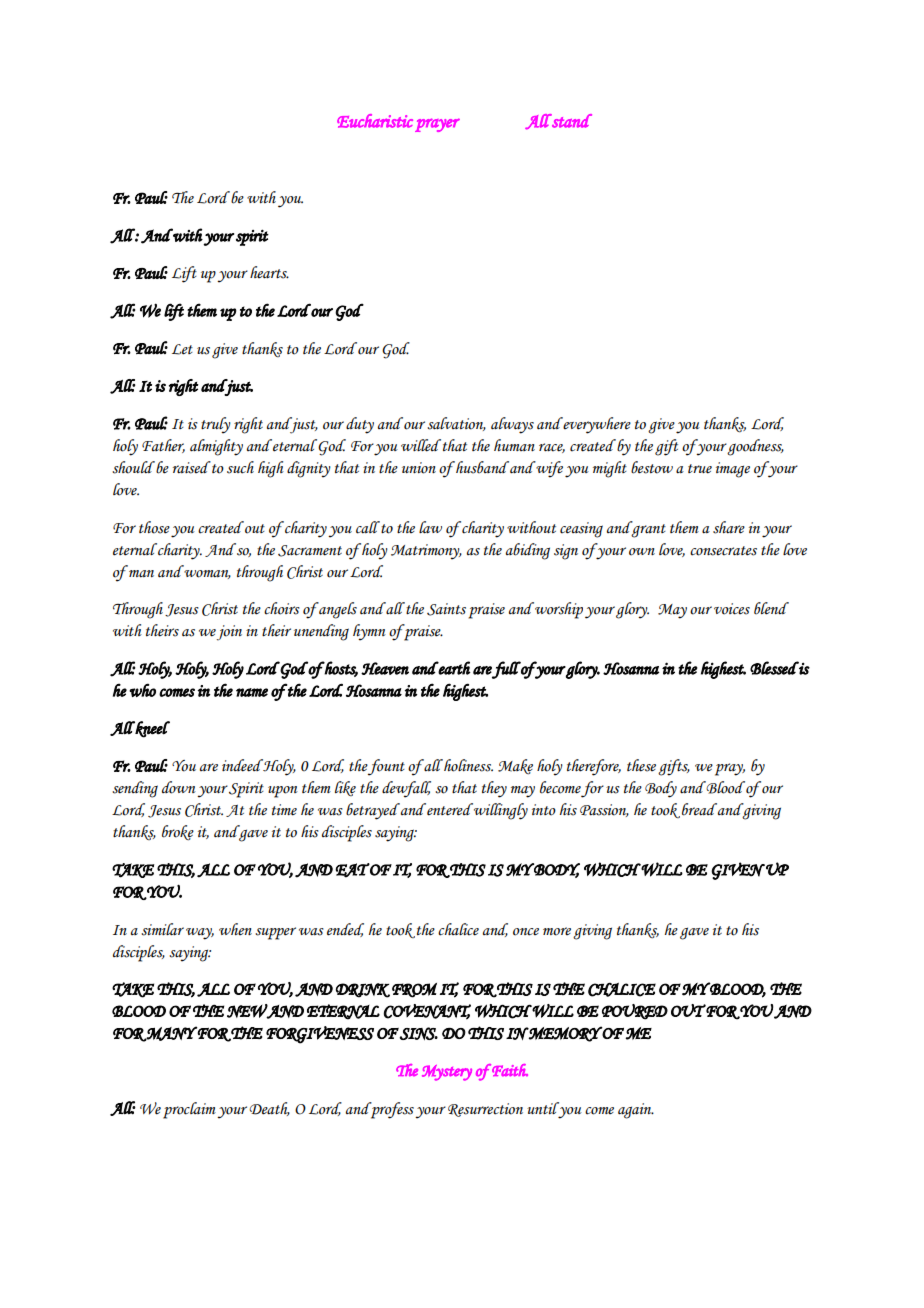  I want to click on proclaim, so click(189, 1110).
